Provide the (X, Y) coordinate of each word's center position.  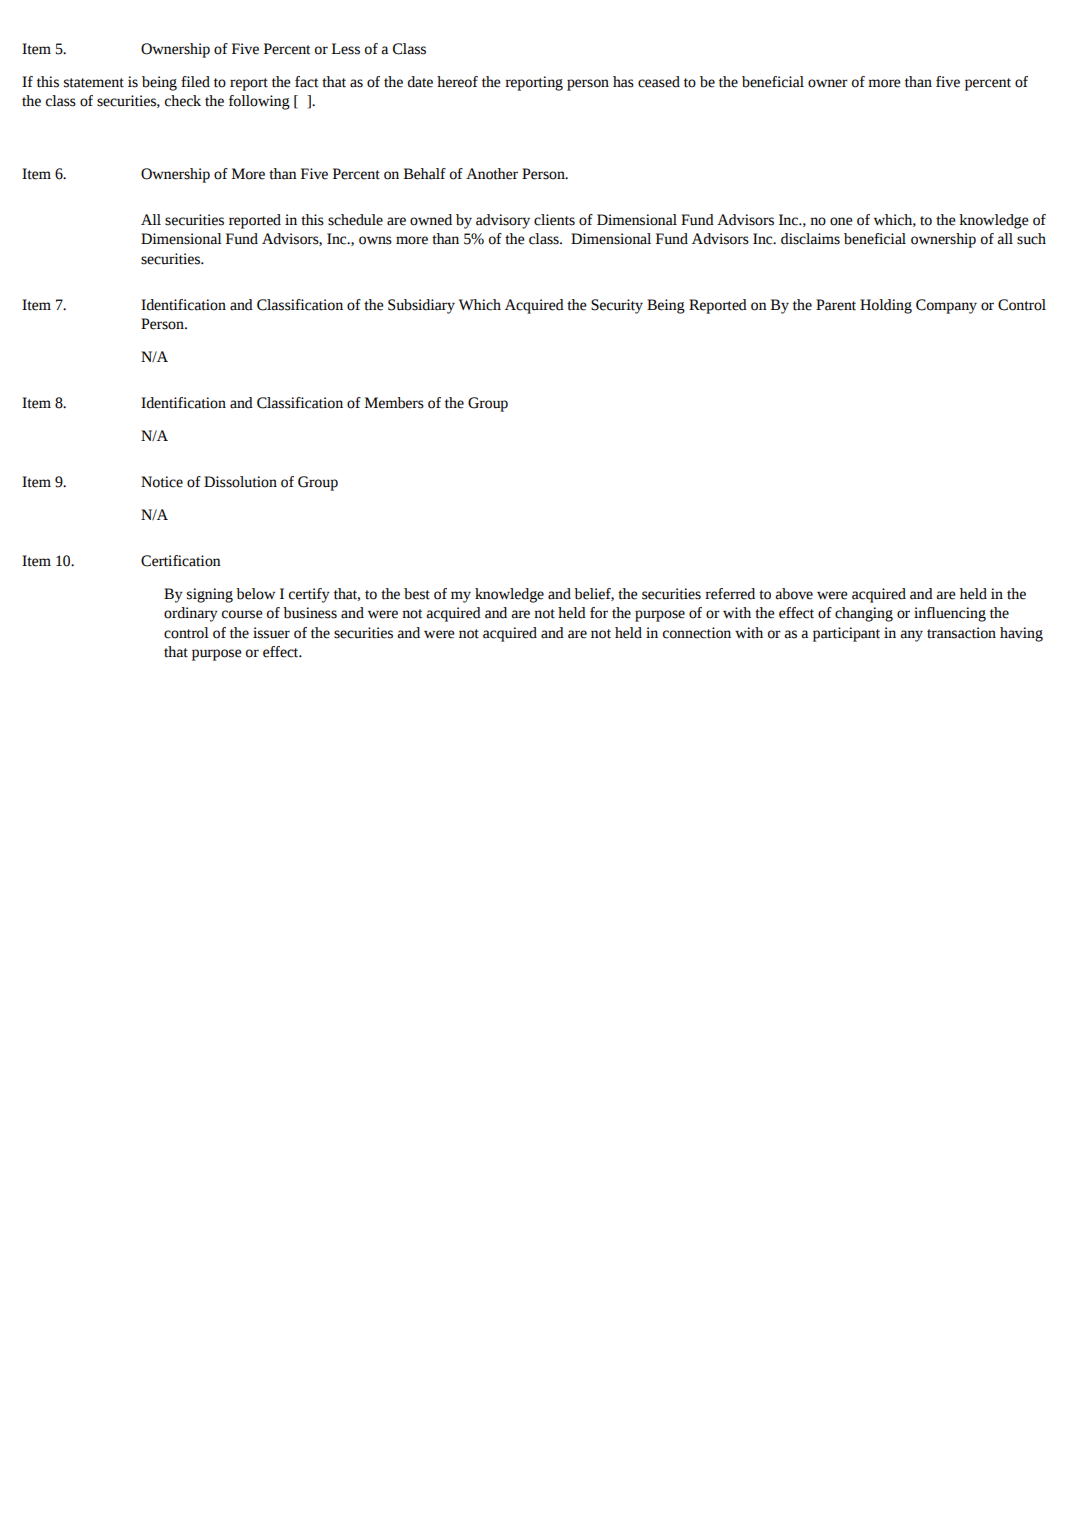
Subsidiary (421, 306)
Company (946, 306)
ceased (659, 82)
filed (195, 82)
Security (617, 306)
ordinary (191, 614)
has (623, 82)
